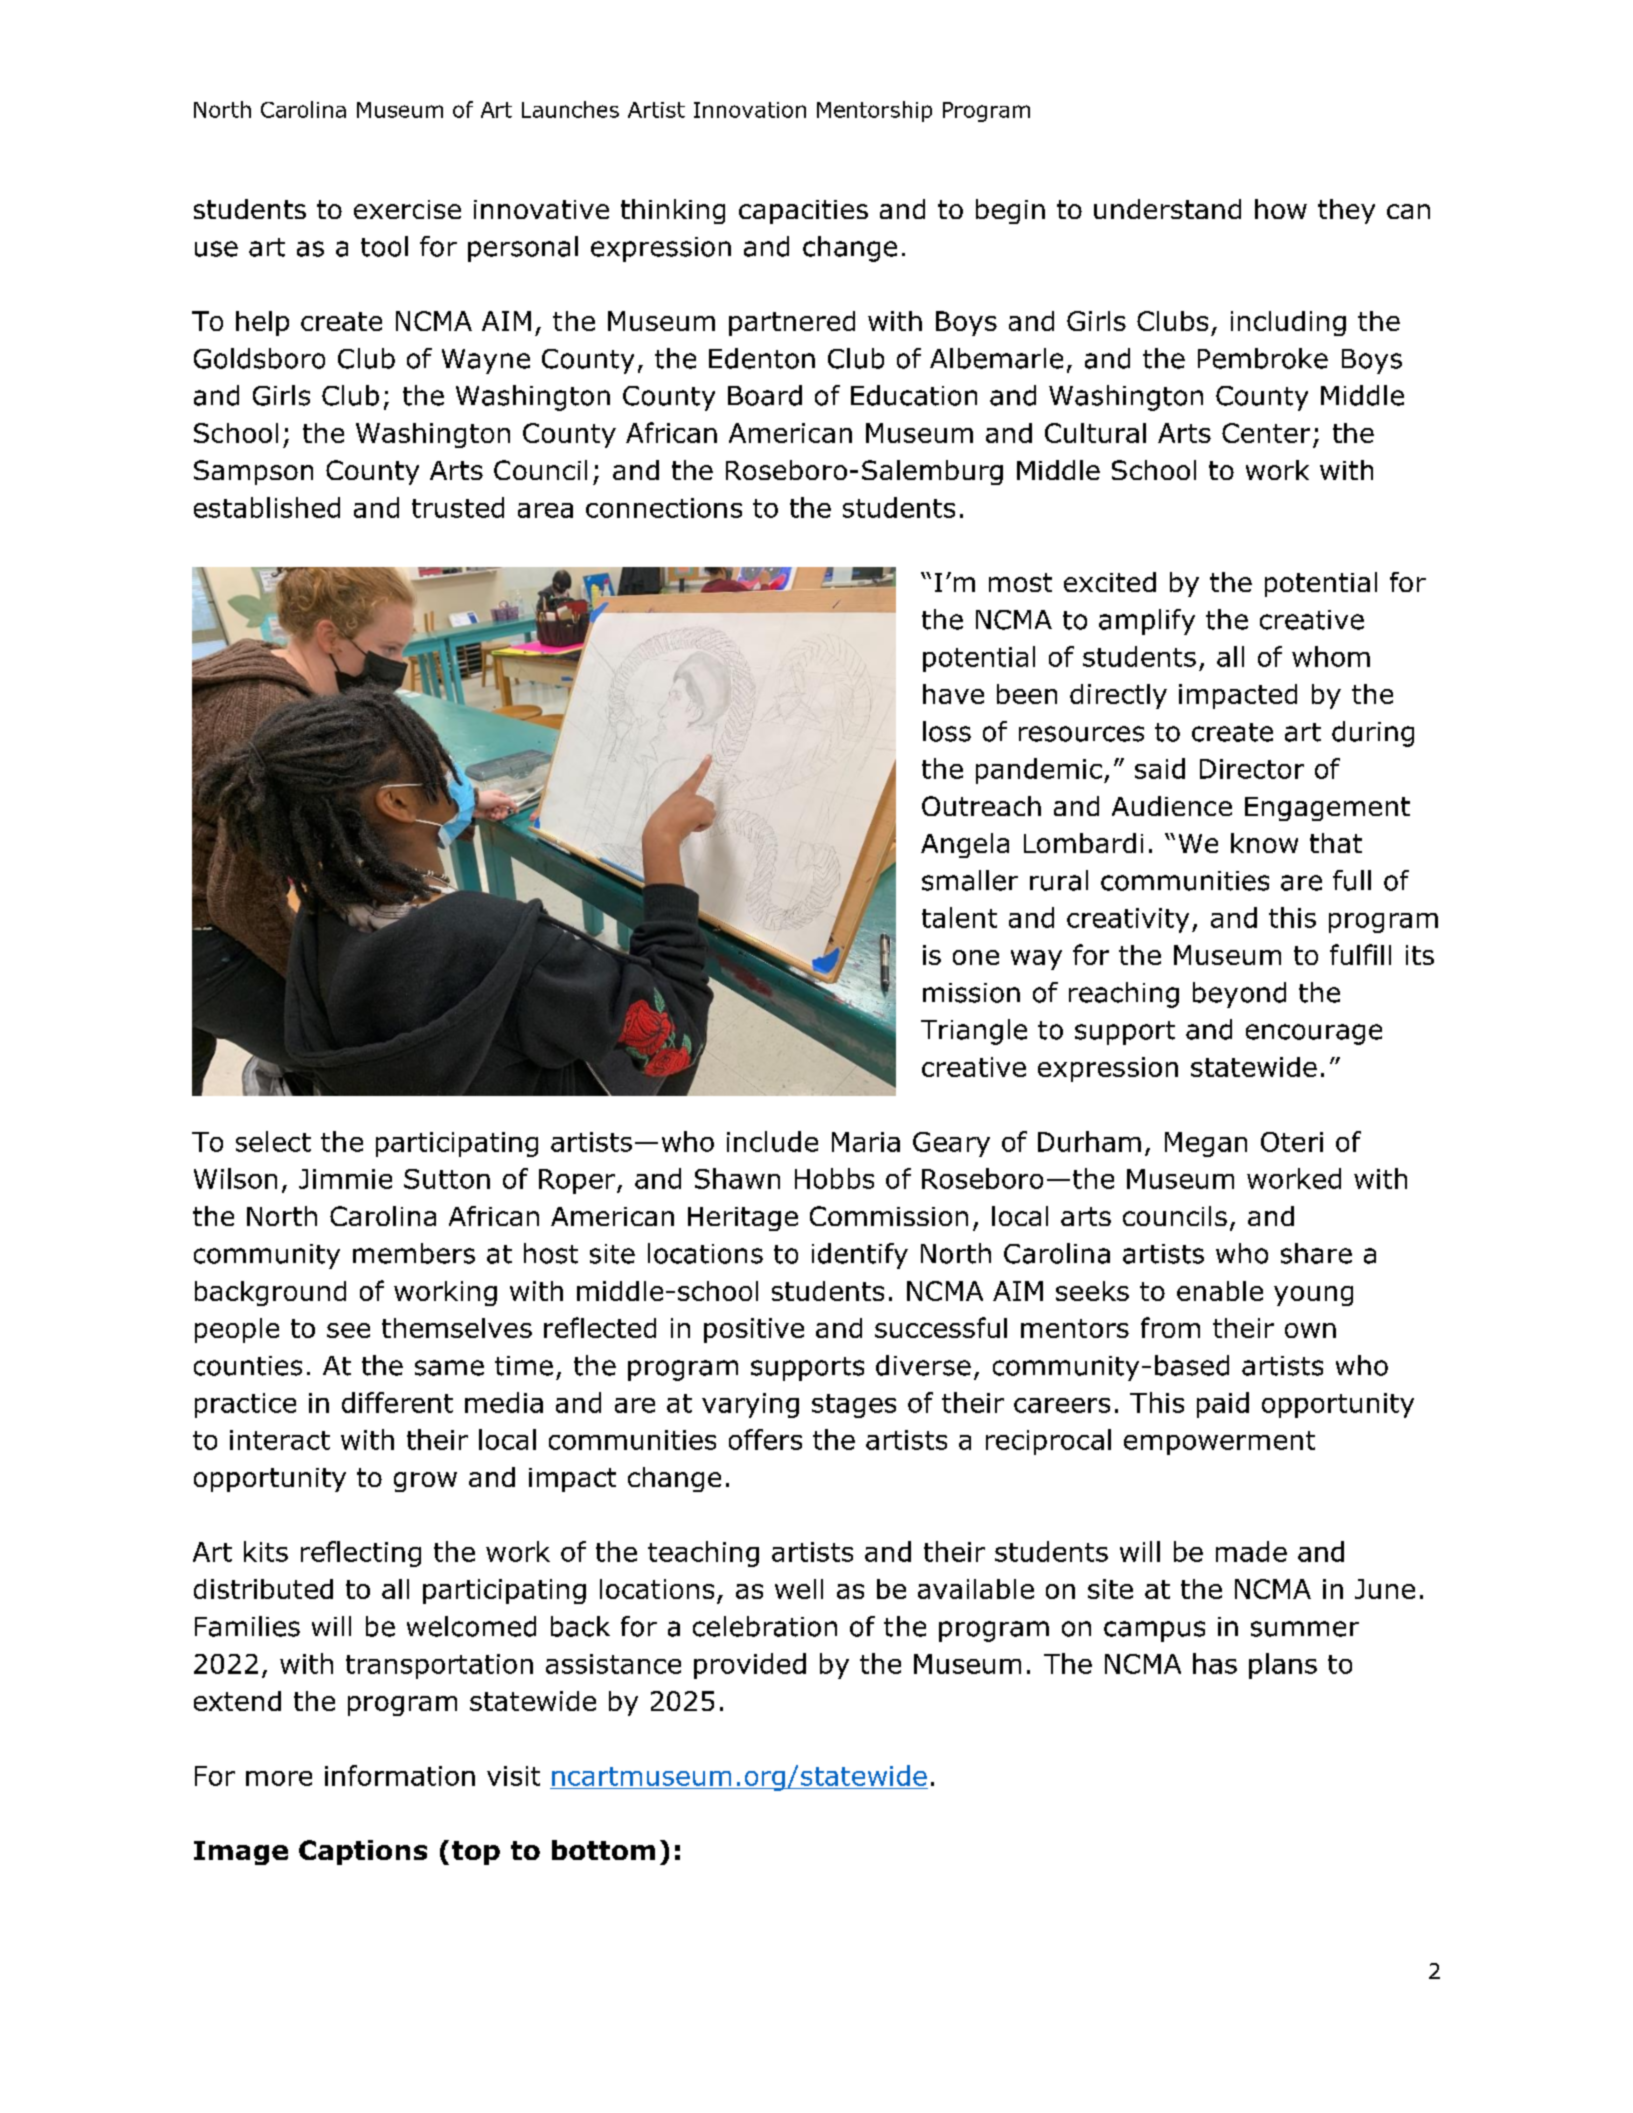 Image resolution: width=1633 pixels, height=2113 pixels. What do you see at coordinates (1281, 209) in the screenshot?
I see `how` at bounding box center [1281, 209].
